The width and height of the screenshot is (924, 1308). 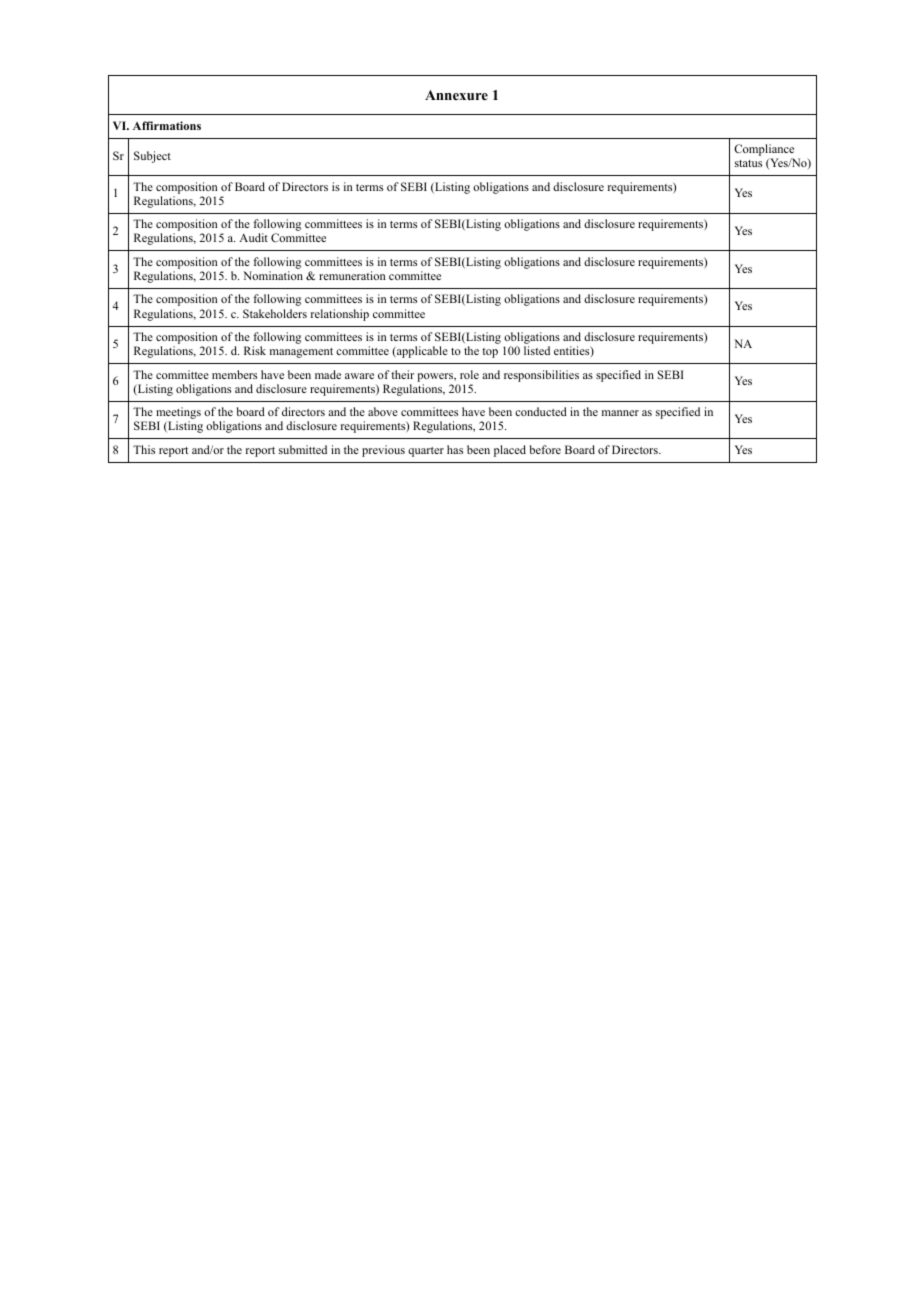 What do you see at coordinates (620, 413) in the screenshot?
I see `manner` at bounding box center [620, 413].
